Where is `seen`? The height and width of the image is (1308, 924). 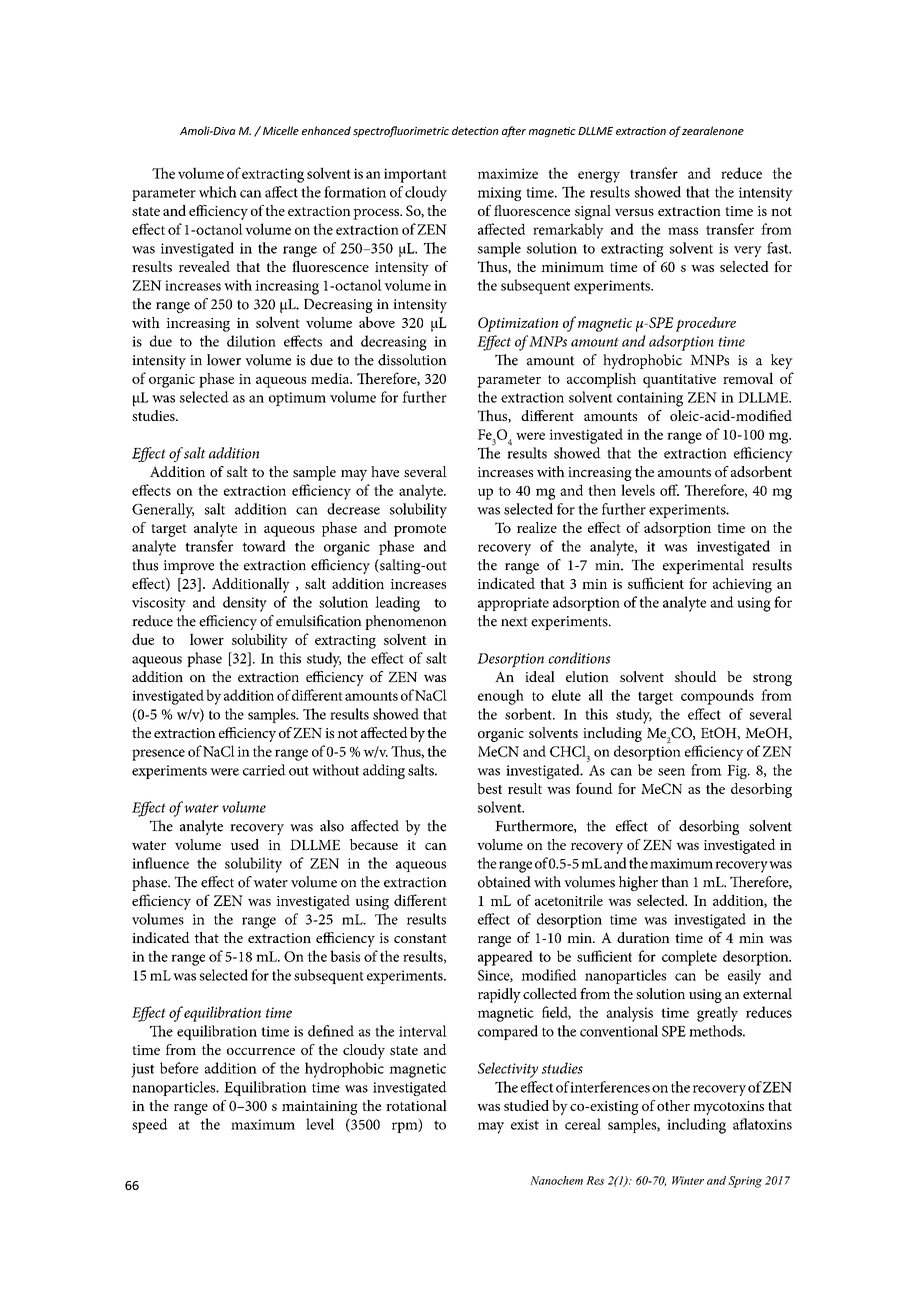 seen is located at coordinates (671, 772).
